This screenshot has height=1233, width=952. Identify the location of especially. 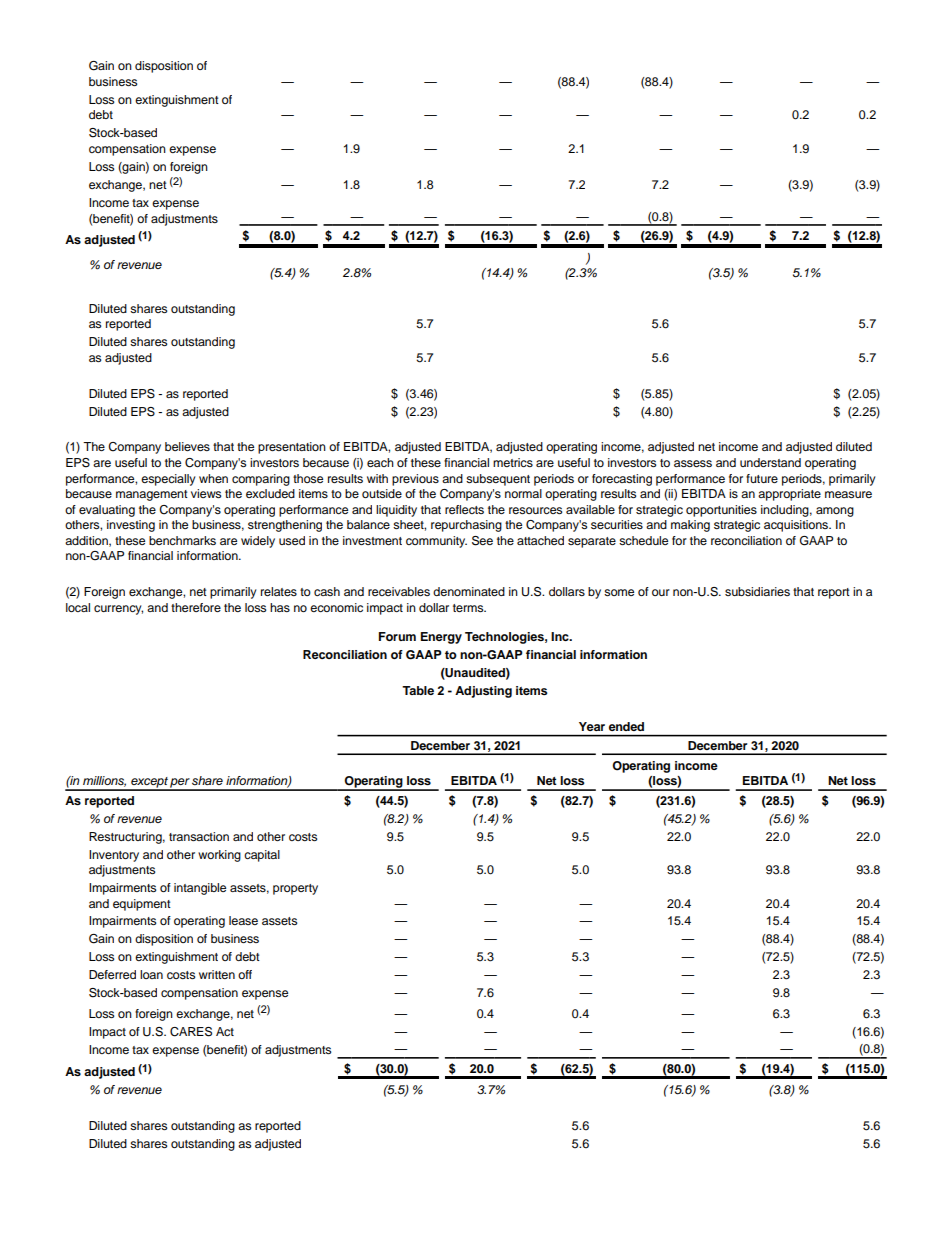
(168, 480).
